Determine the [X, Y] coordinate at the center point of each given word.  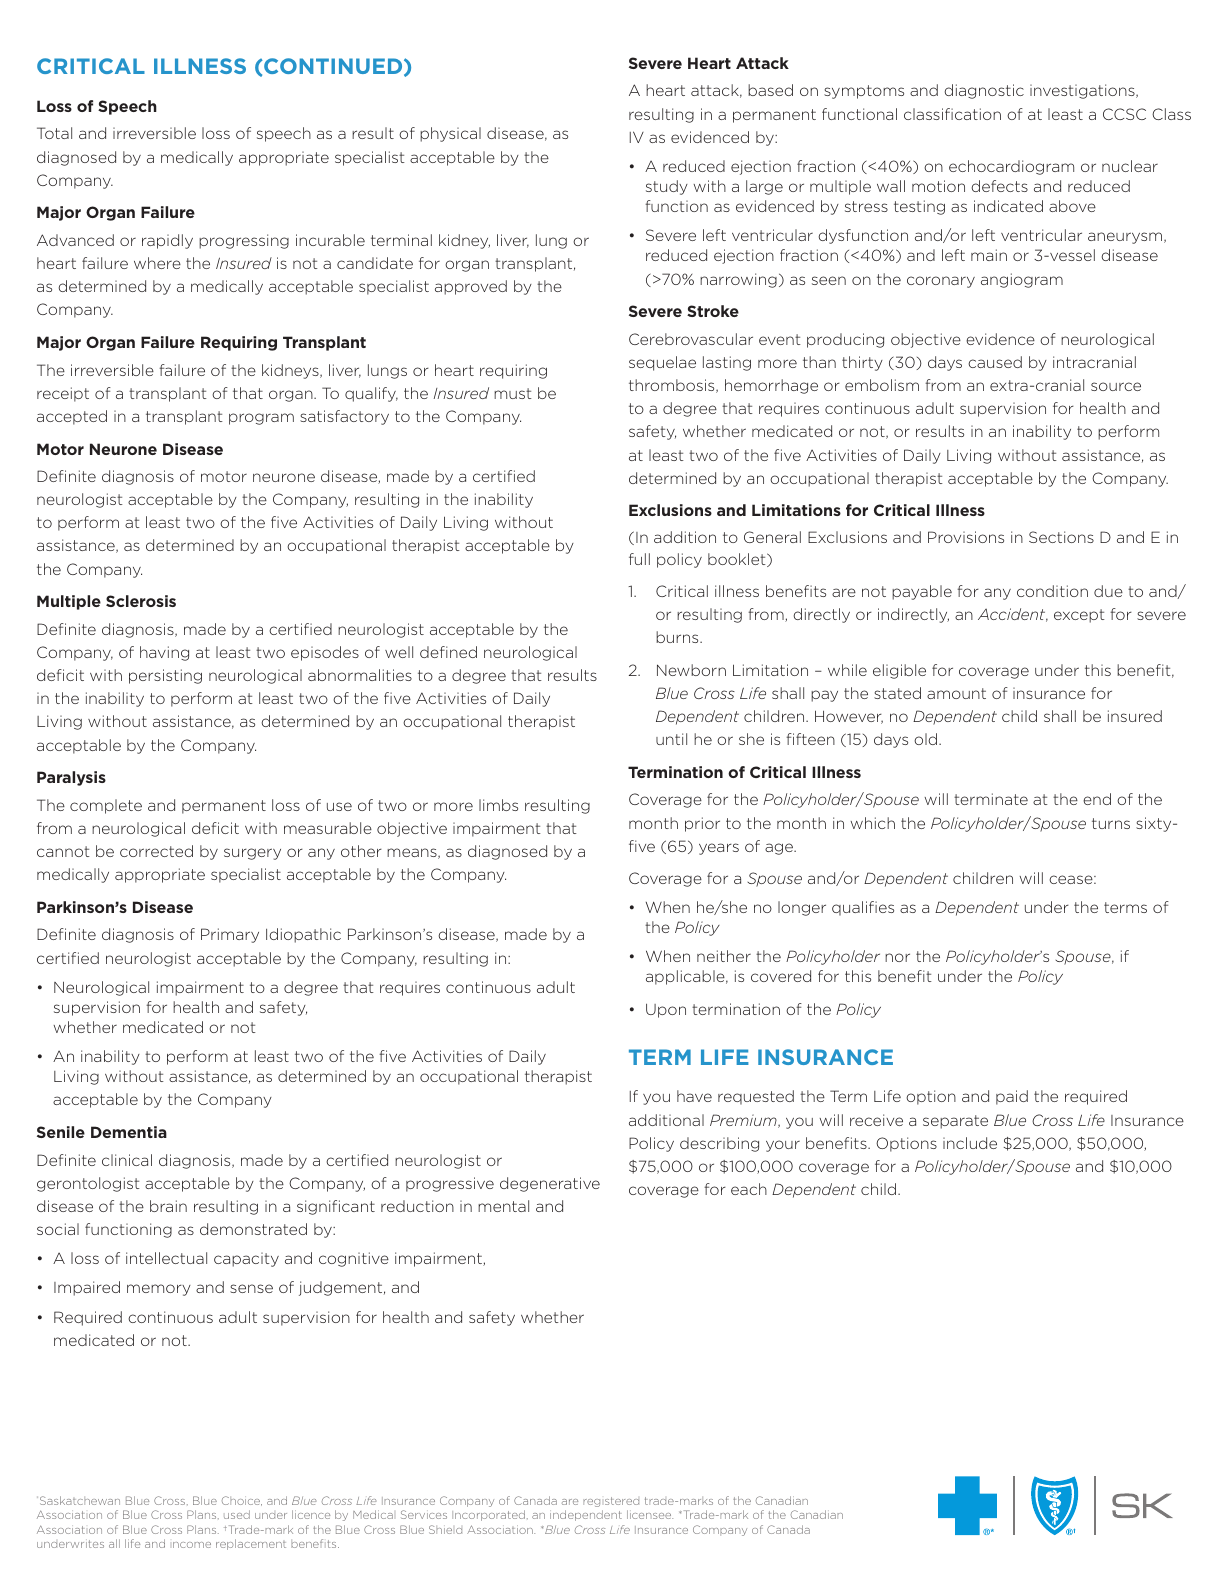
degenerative [550, 1184]
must [513, 393]
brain [168, 1206]
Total [54, 133]
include [970, 1143]
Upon [666, 1011]
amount [956, 693]
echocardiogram [1011, 167]
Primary [230, 935]
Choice [242, 1501]
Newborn [691, 670]
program [261, 419]
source [1116, 386]
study [667, 187]
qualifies [863, 908]
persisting [165, 676]
